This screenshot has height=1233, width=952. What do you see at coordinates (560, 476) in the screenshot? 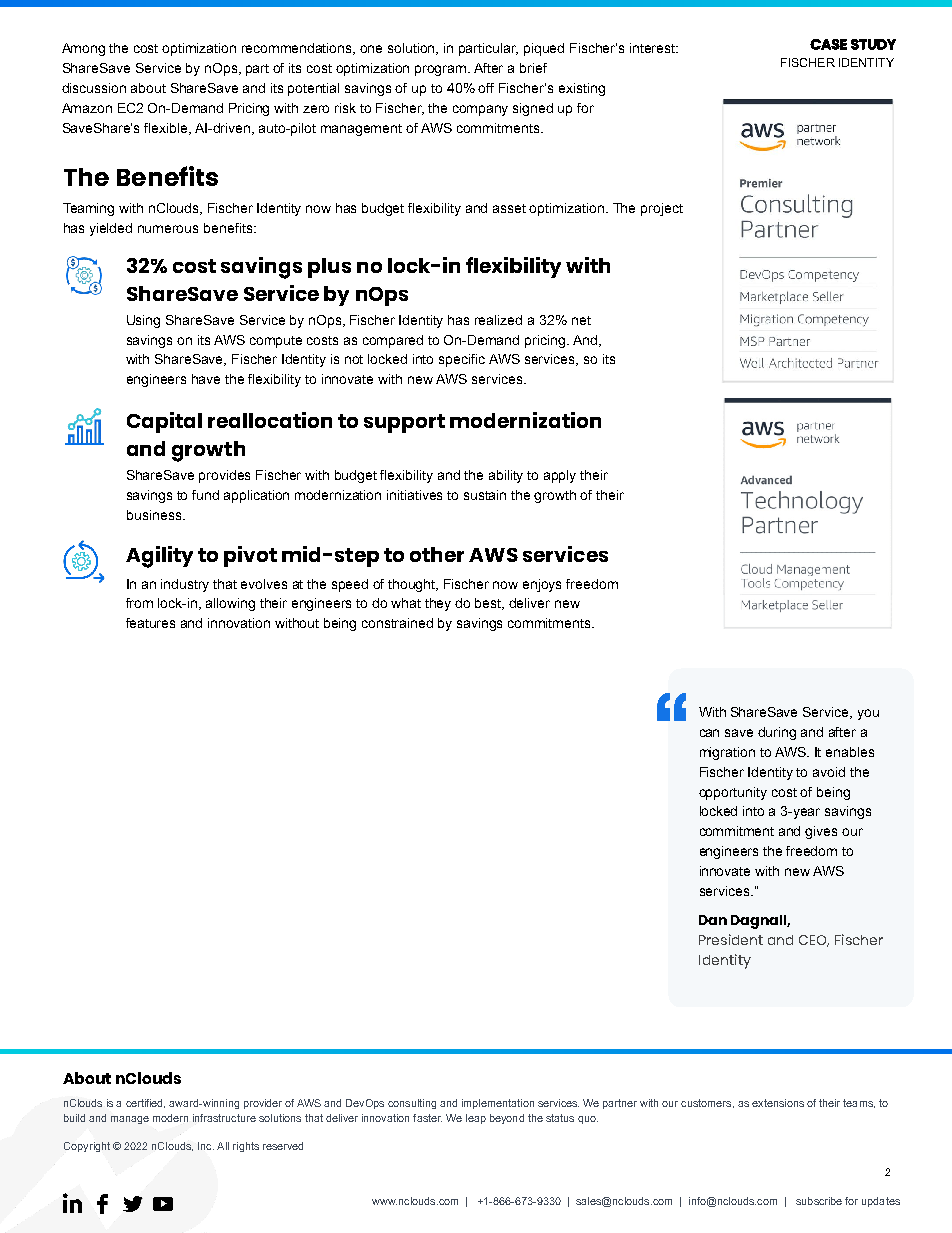
I see `apply` at bounding box center [560, 476].
